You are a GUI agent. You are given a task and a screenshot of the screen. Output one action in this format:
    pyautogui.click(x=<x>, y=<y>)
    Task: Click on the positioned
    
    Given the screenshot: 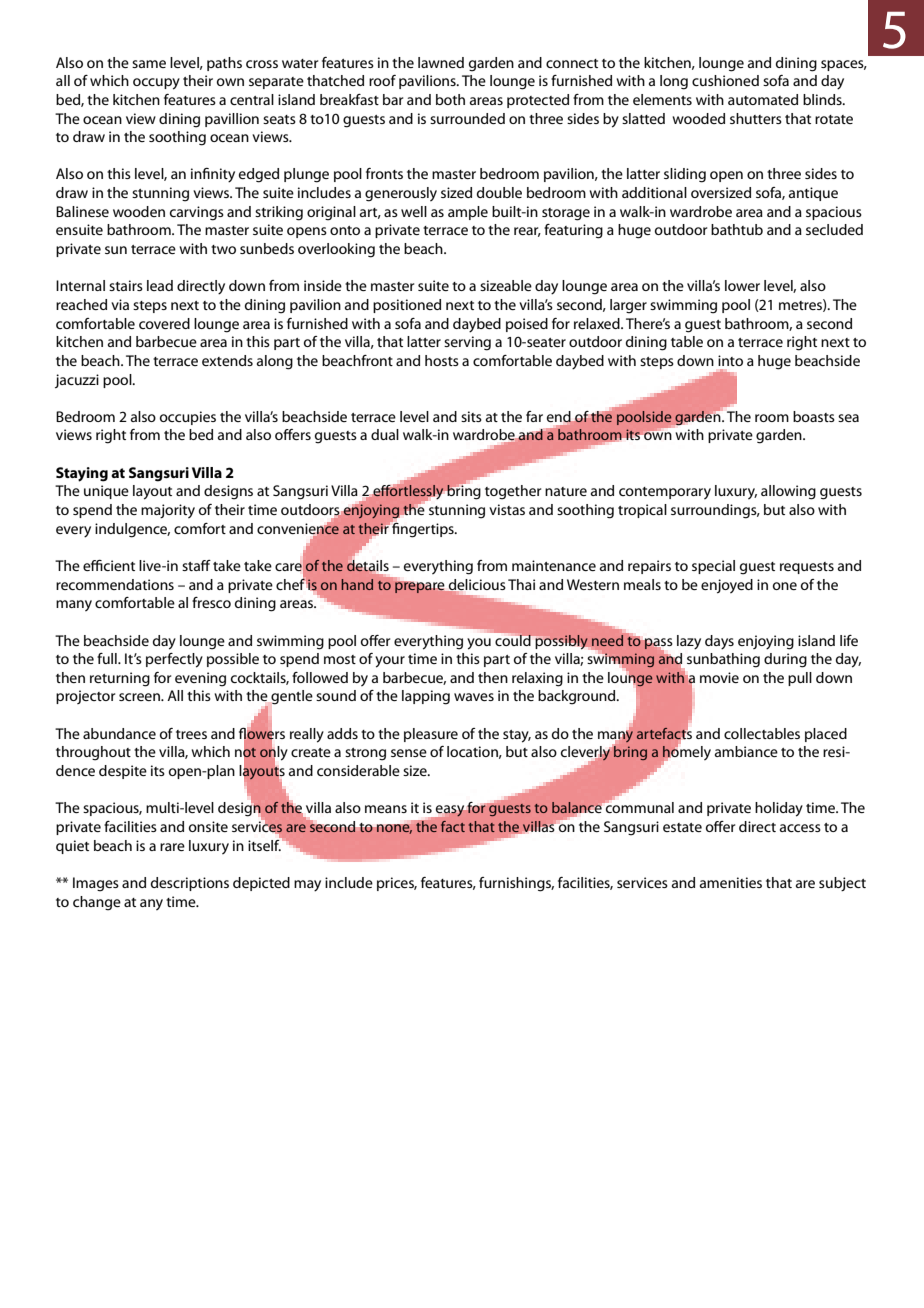 What is the action you would take?
    pyautogui.click(x=407, y=306)
